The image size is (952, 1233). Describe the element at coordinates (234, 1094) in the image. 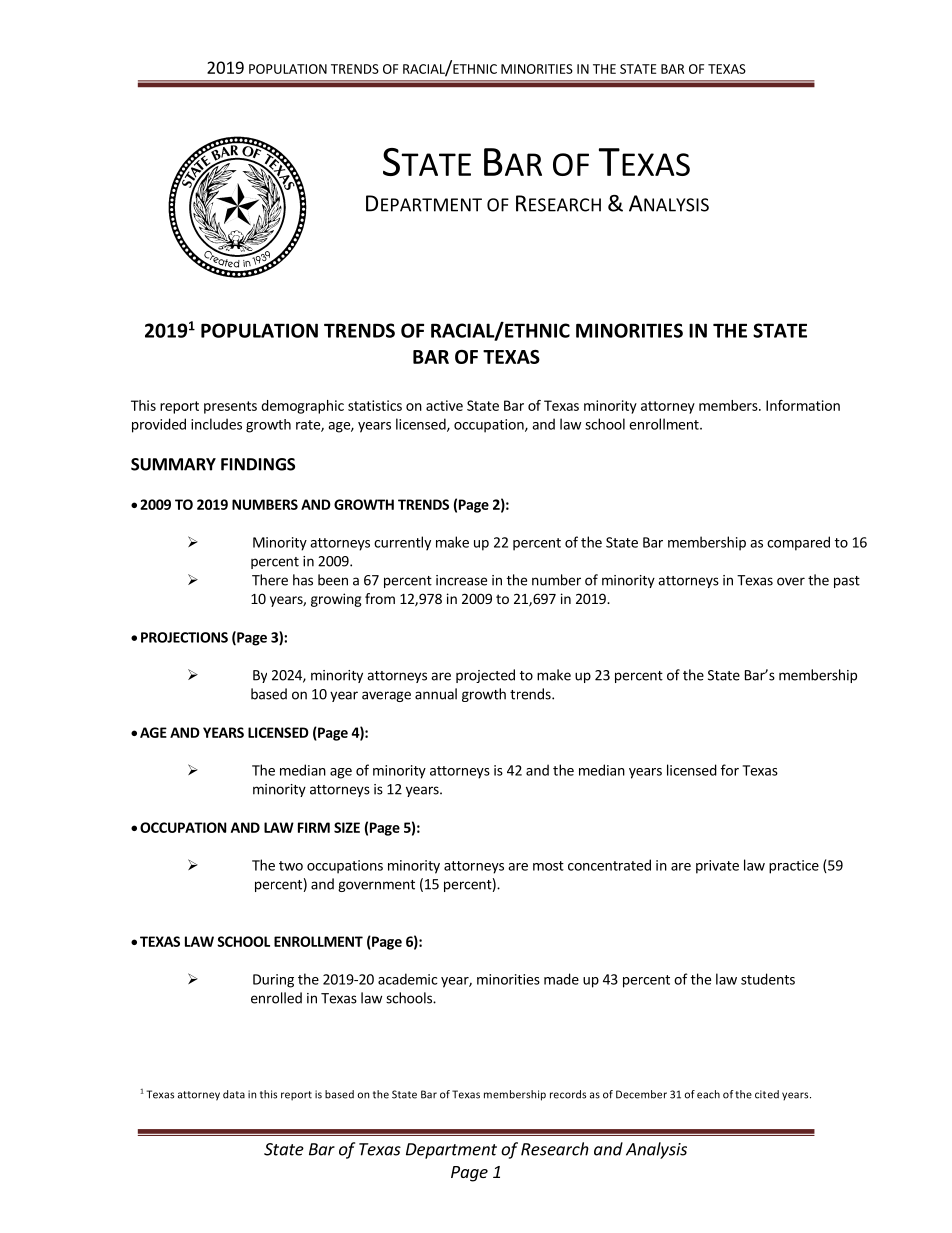

I see `data` at that location.
